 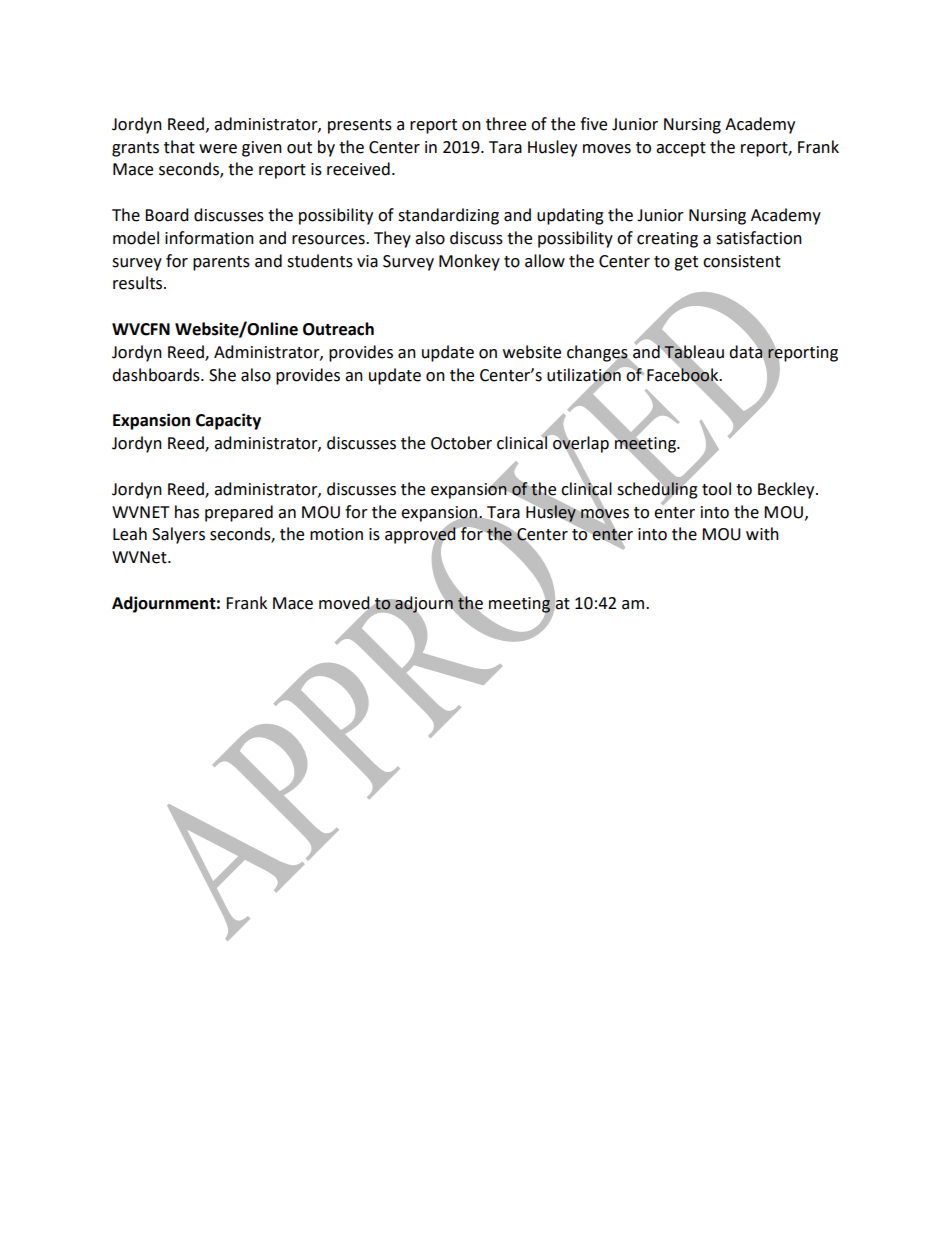 I want to click on utilization, so click(x=585, y=374).
